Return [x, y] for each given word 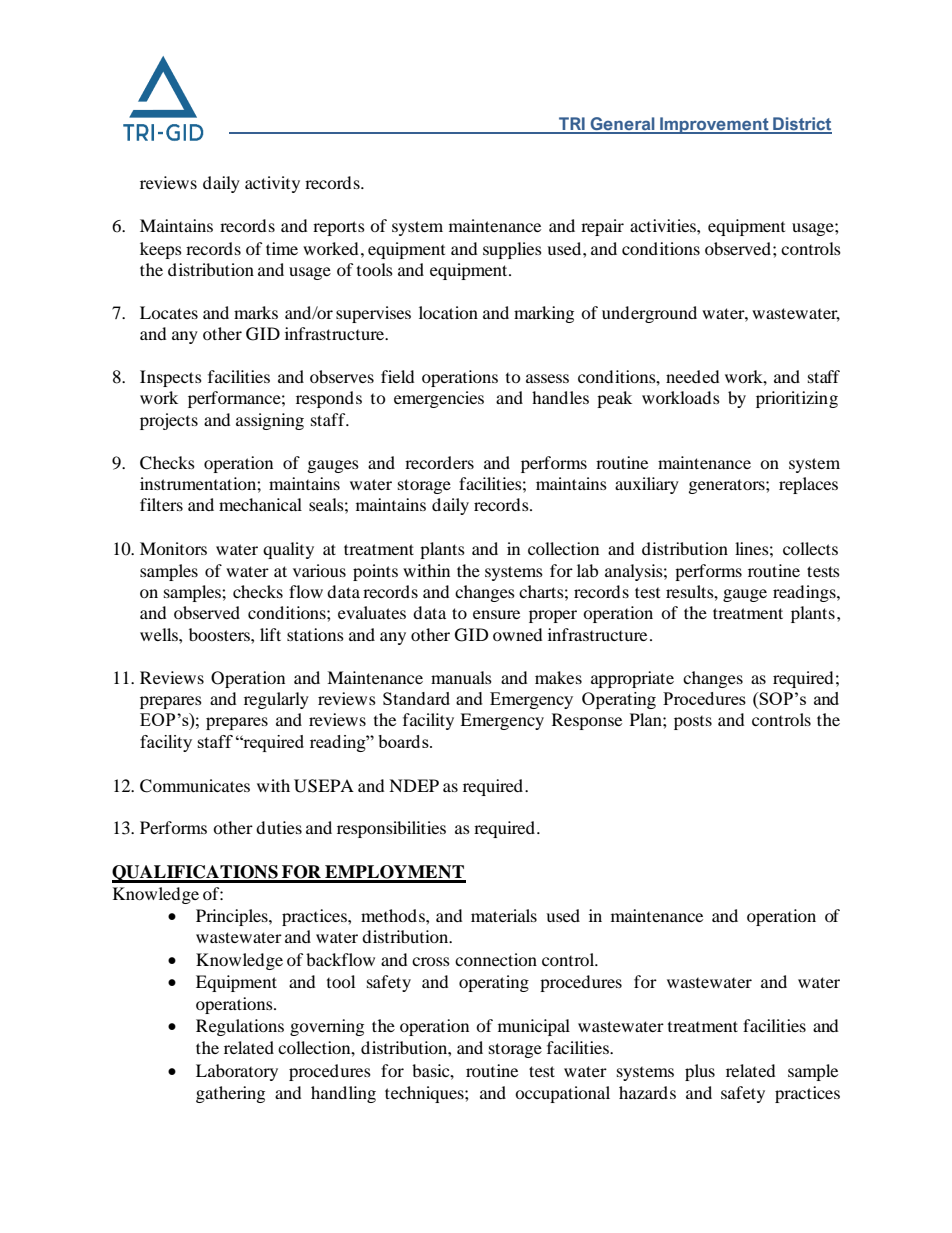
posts [693, 722]
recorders [439, 462]
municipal [534, 1027]
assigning [270, 421]
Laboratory [237, 1072]
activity [272, 184]
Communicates [195, 786]
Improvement [714, 125]
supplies [512, 250]
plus [700, 1072]
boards [404, 741]
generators [728, 486]
